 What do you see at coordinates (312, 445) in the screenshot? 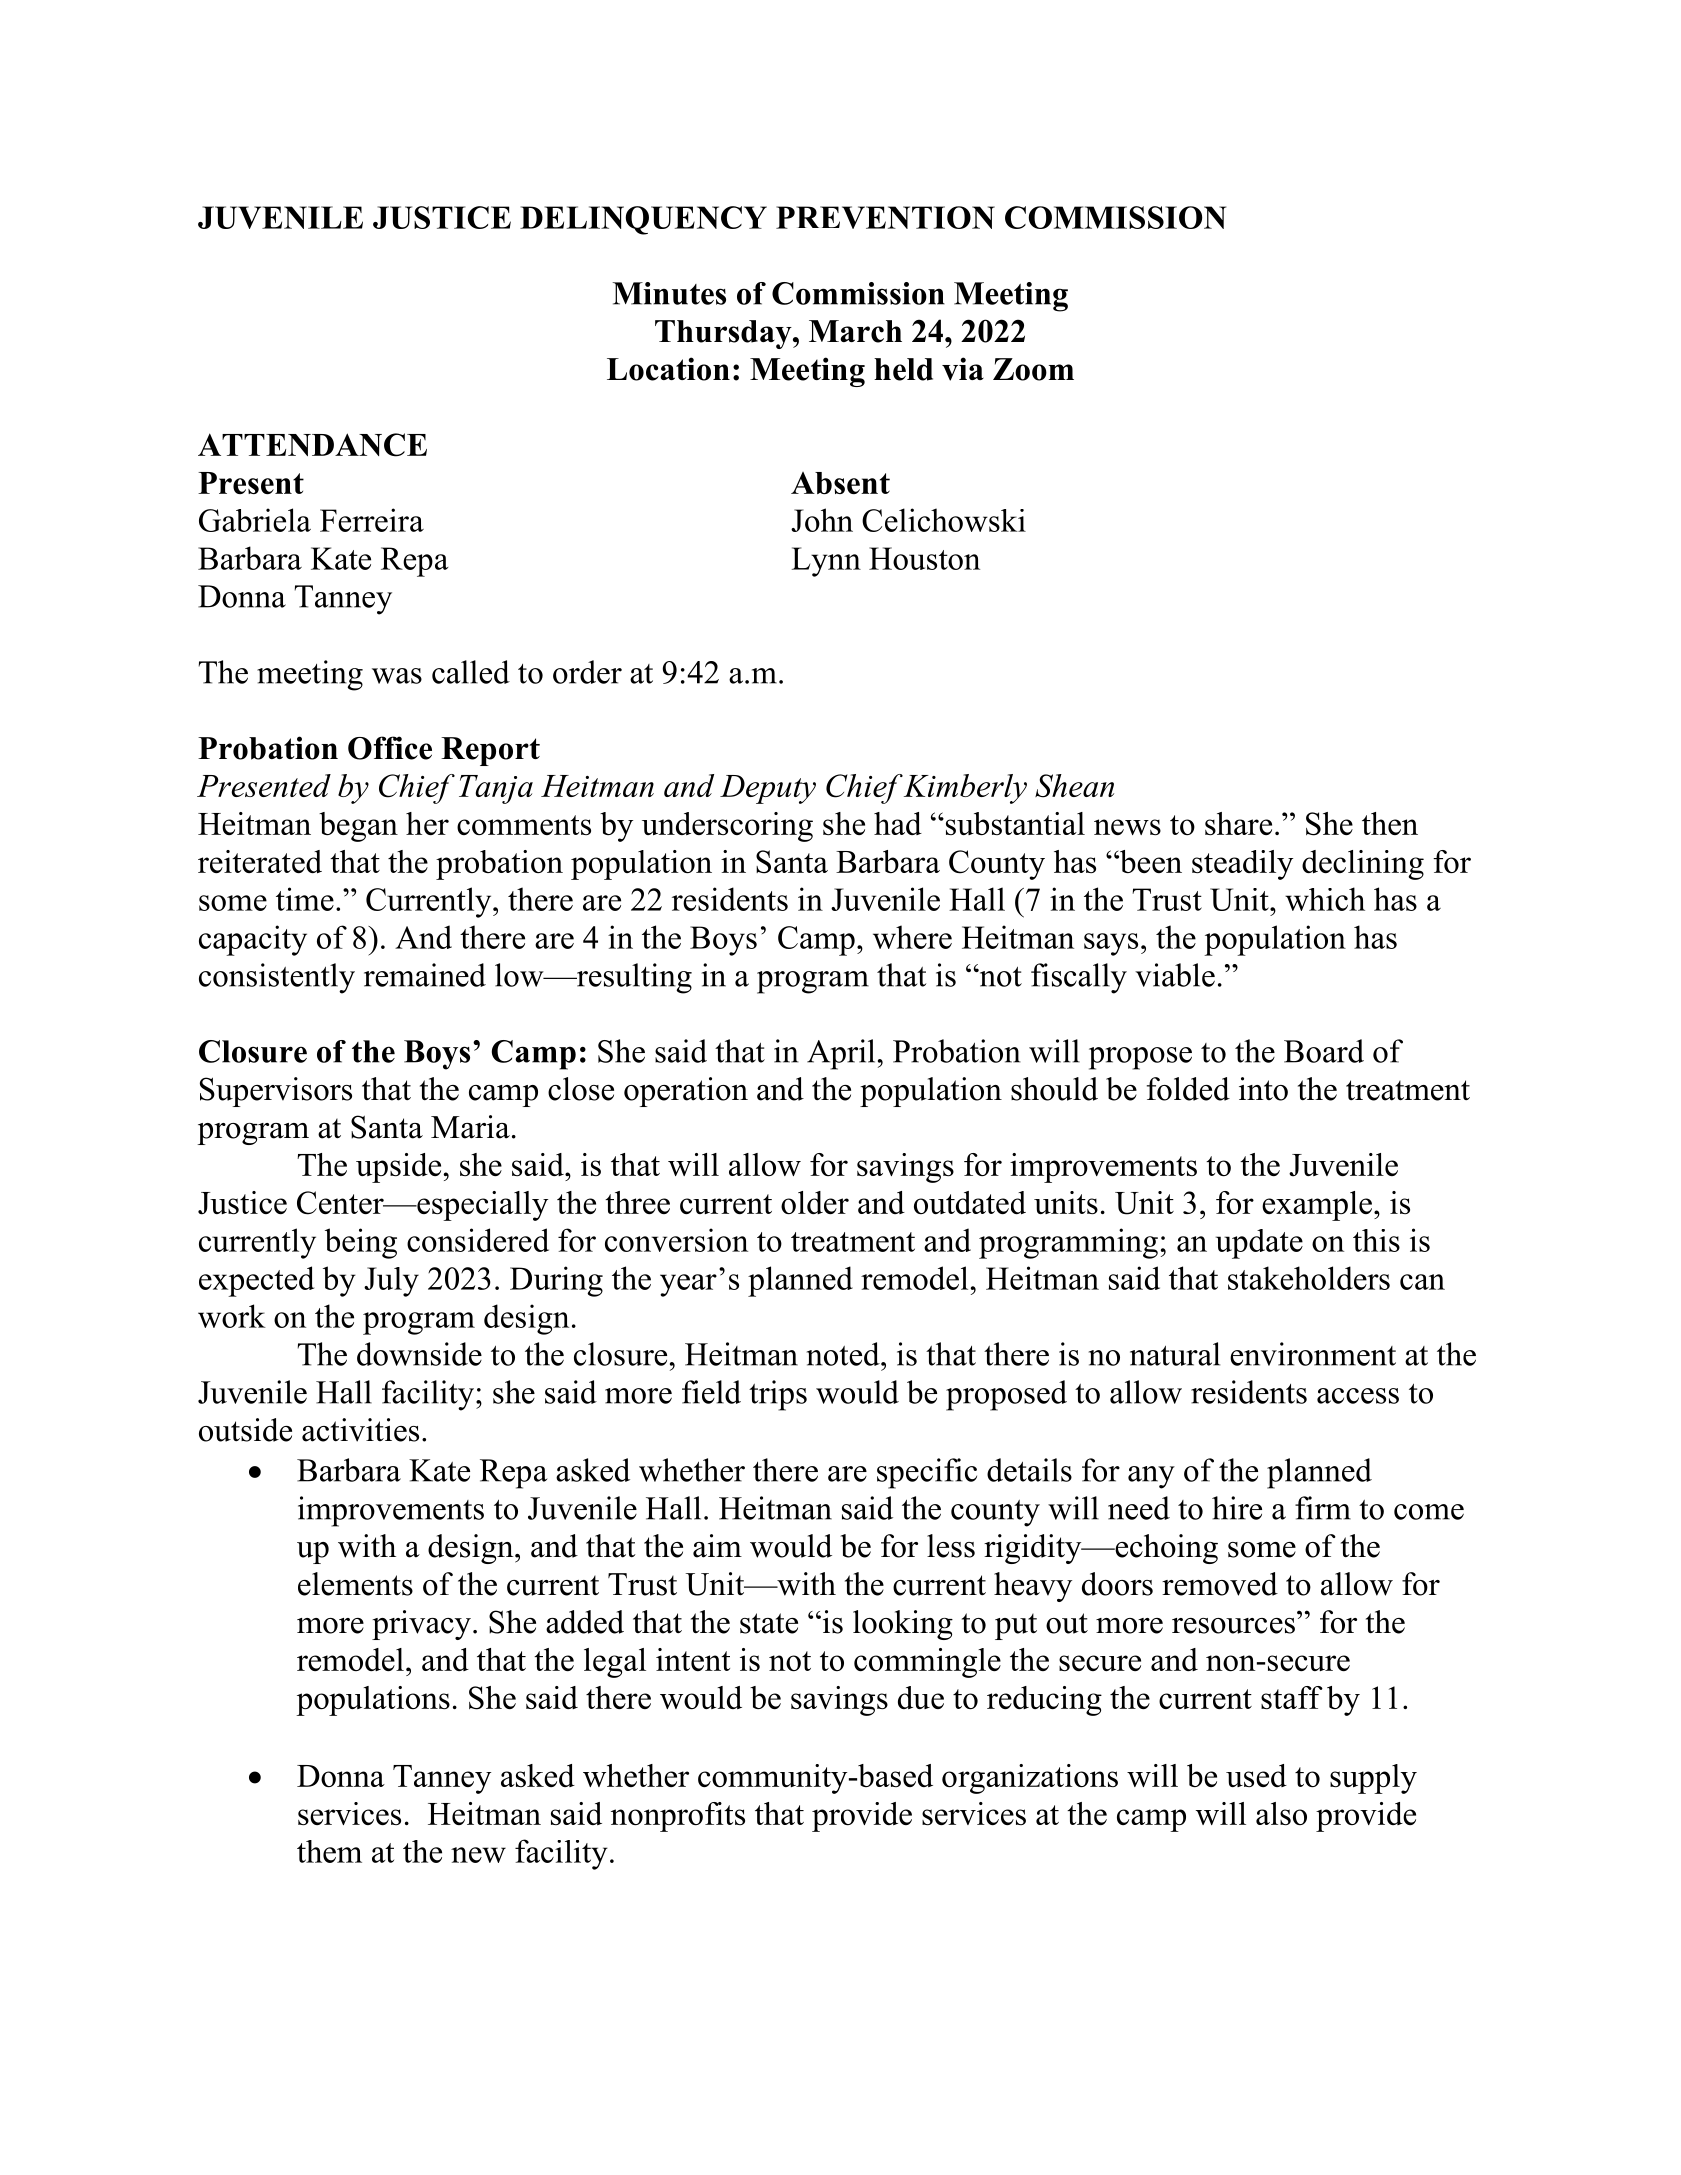
I see `ATTENDANCE` at bounding box center [312, 445].
